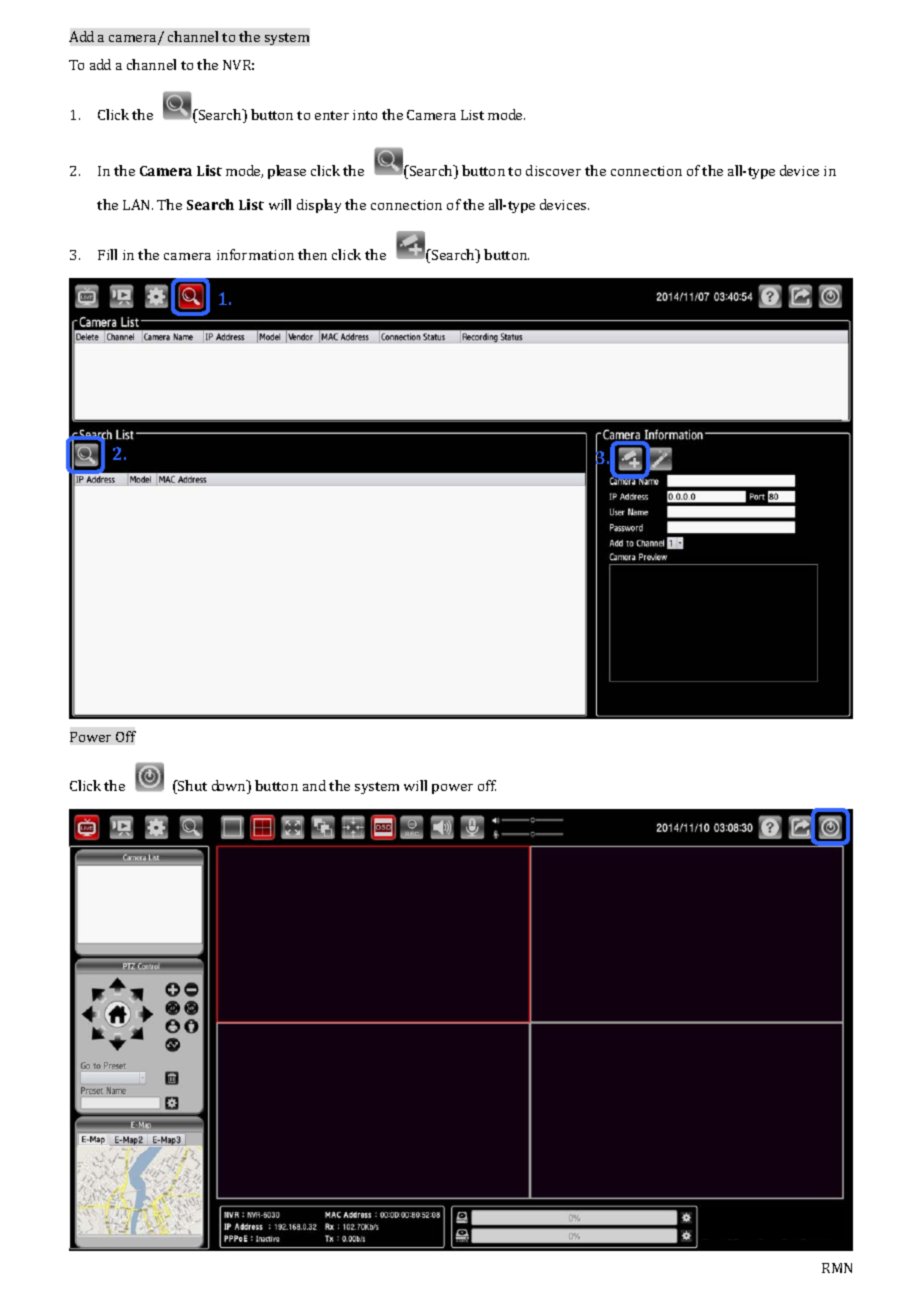 The image size is (924, 1308). What do you see at coordinates (365, 115) in the page?
I see `into` at bounding box center [365, 115].
